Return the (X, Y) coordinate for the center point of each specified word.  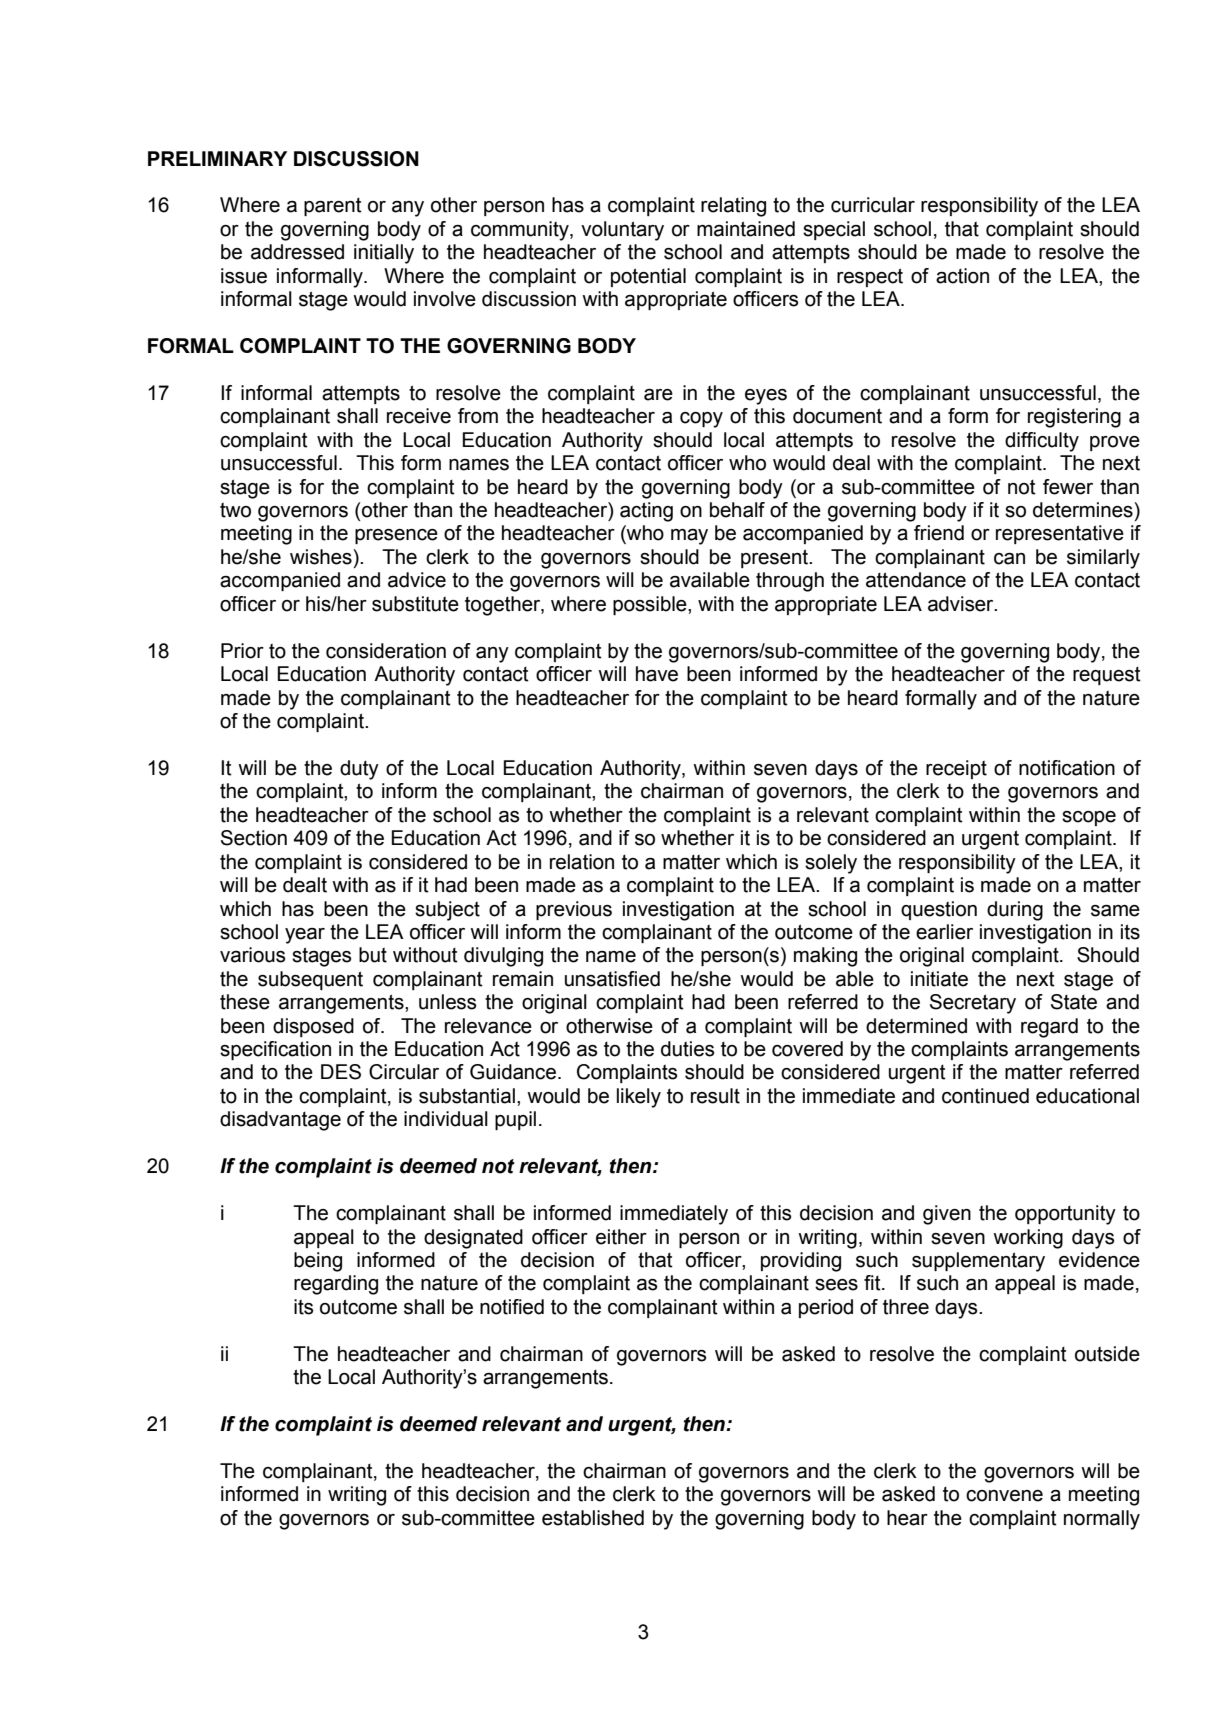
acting (646, 512)
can (1009, 559)
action (962, 276)
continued (985, 1096)
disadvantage (280, 1121)
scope (1089, 818)
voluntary (622, 231)
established (593, 1518)
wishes (322, 557)
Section (254, 838)
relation (582, 862)
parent (333, 207)
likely (639, 1098)
